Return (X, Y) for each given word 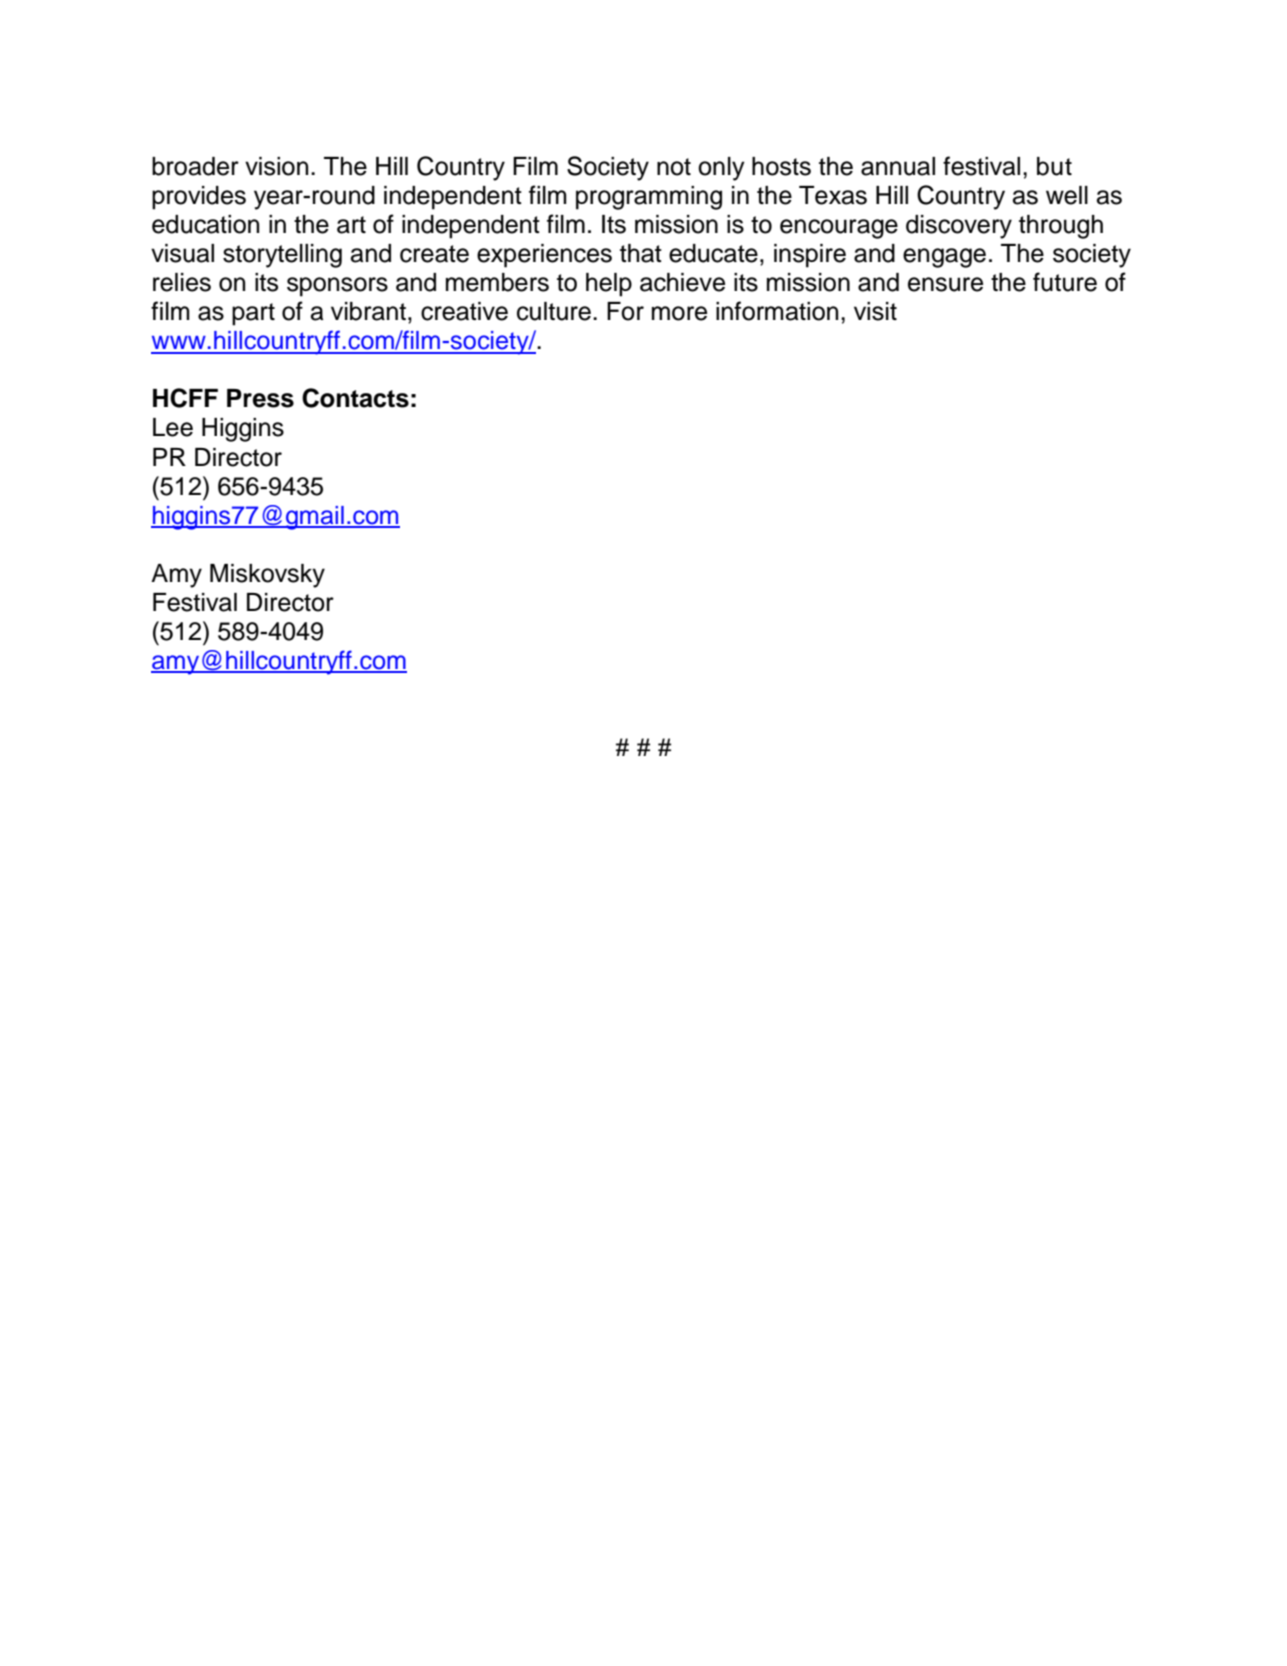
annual (898, 166)
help (609, 285)
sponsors (337, 287)
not (674, 167)
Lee (173, 427)
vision (276, 166)
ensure (945, 284)
